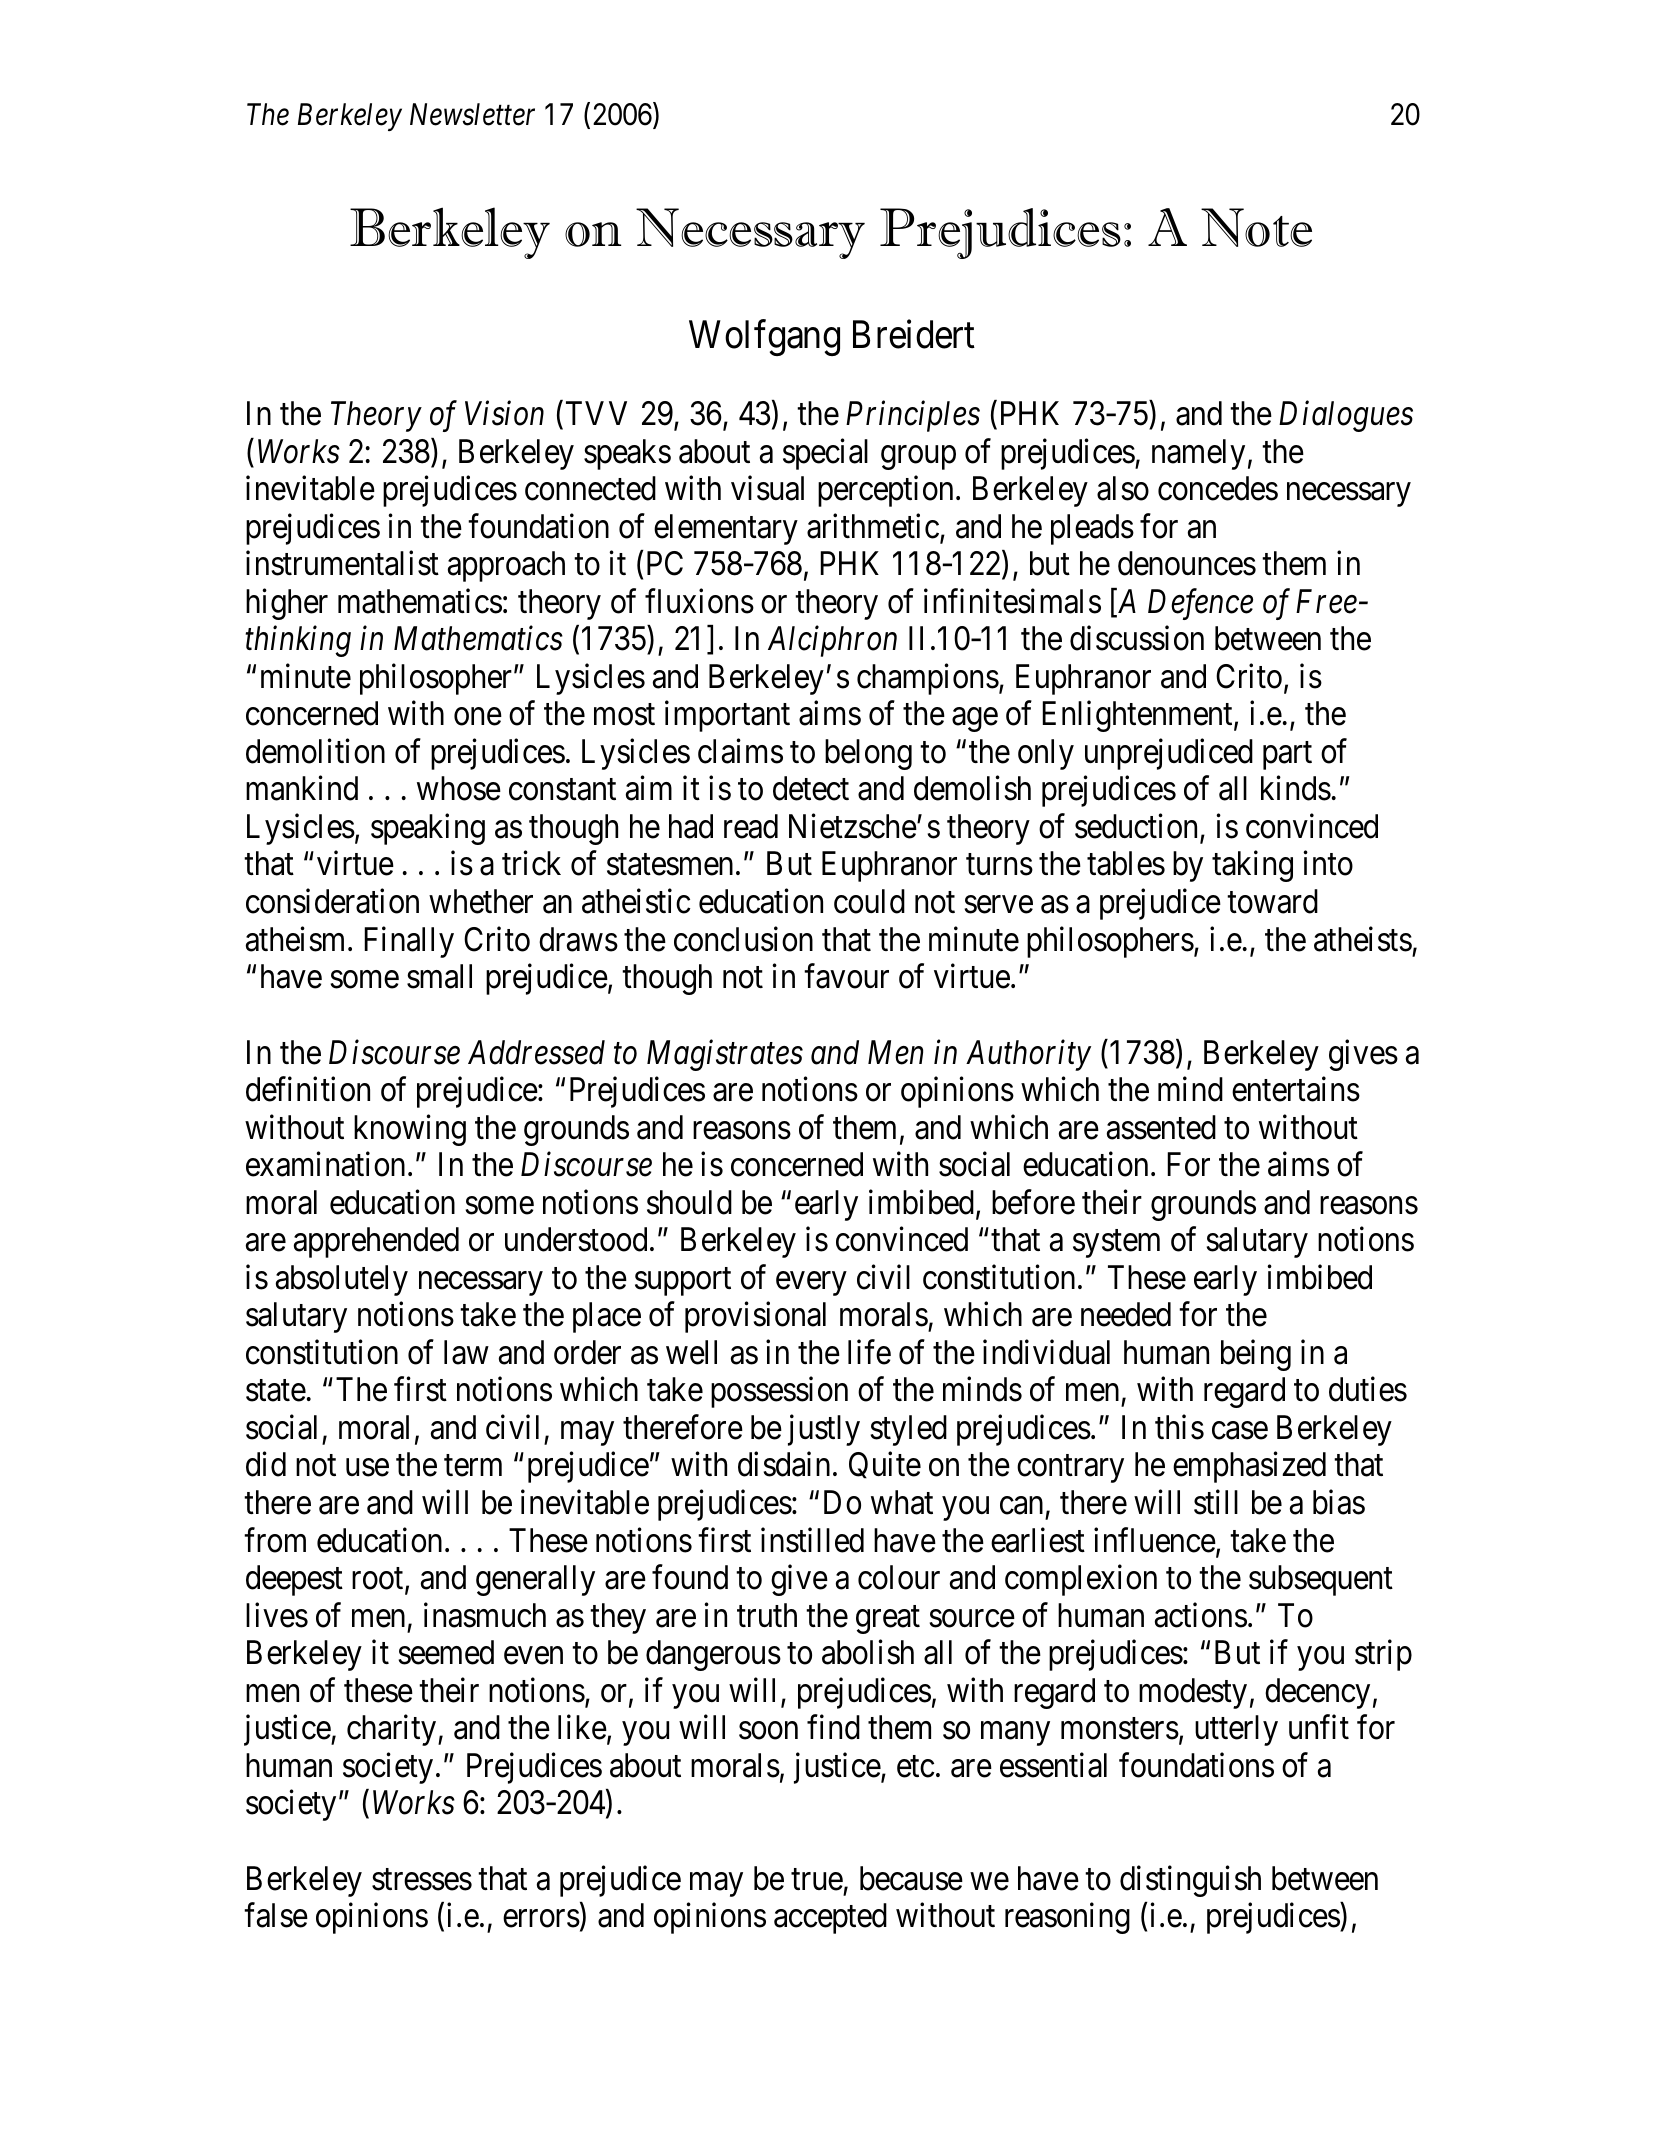 The width and height of the screenshot is (1664, 2154). I want to click on Defence, so click(1200, 604).
